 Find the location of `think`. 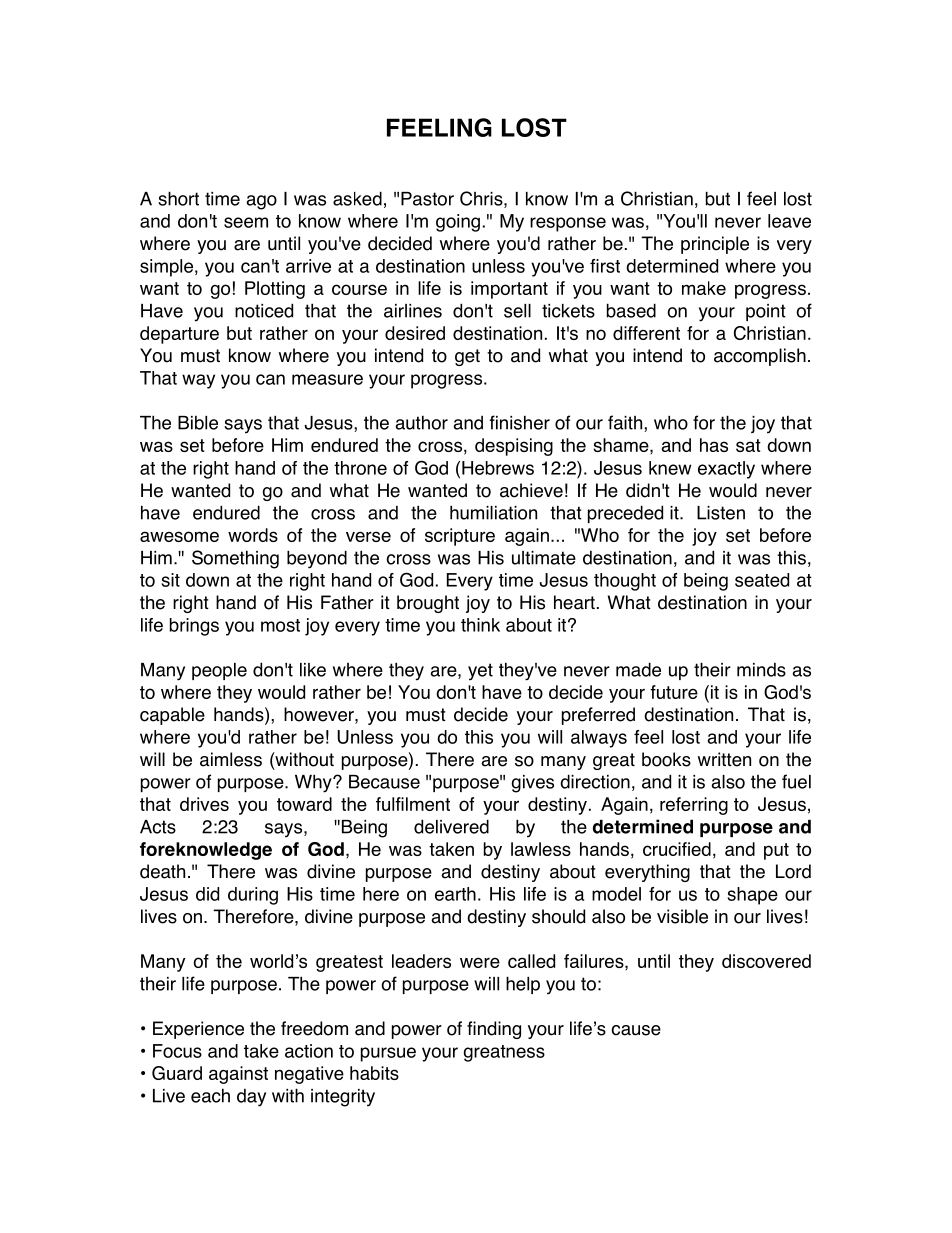

think is located at coordinates (480, 625).
